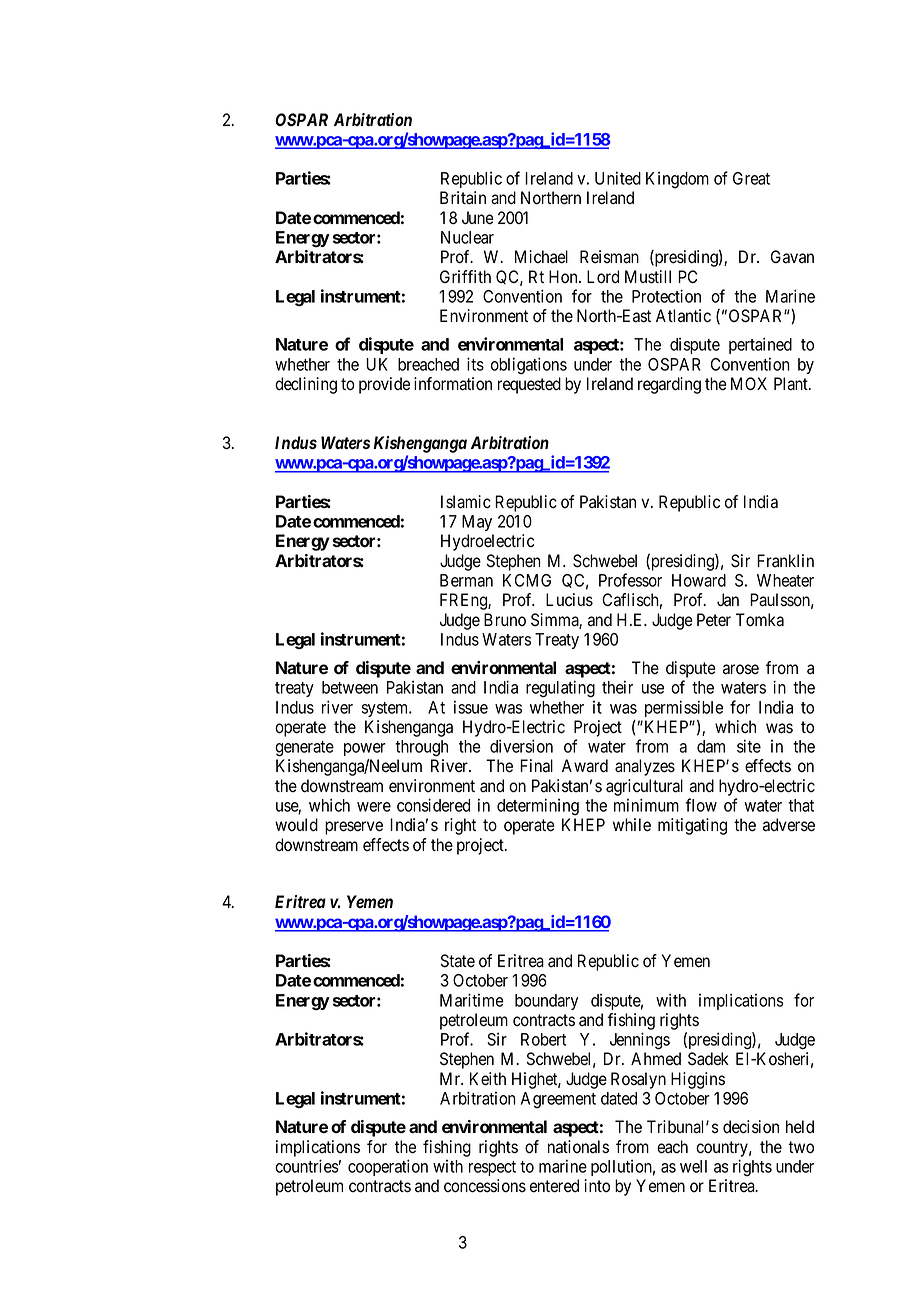  I want to click on Michael, so click(541, 257).
